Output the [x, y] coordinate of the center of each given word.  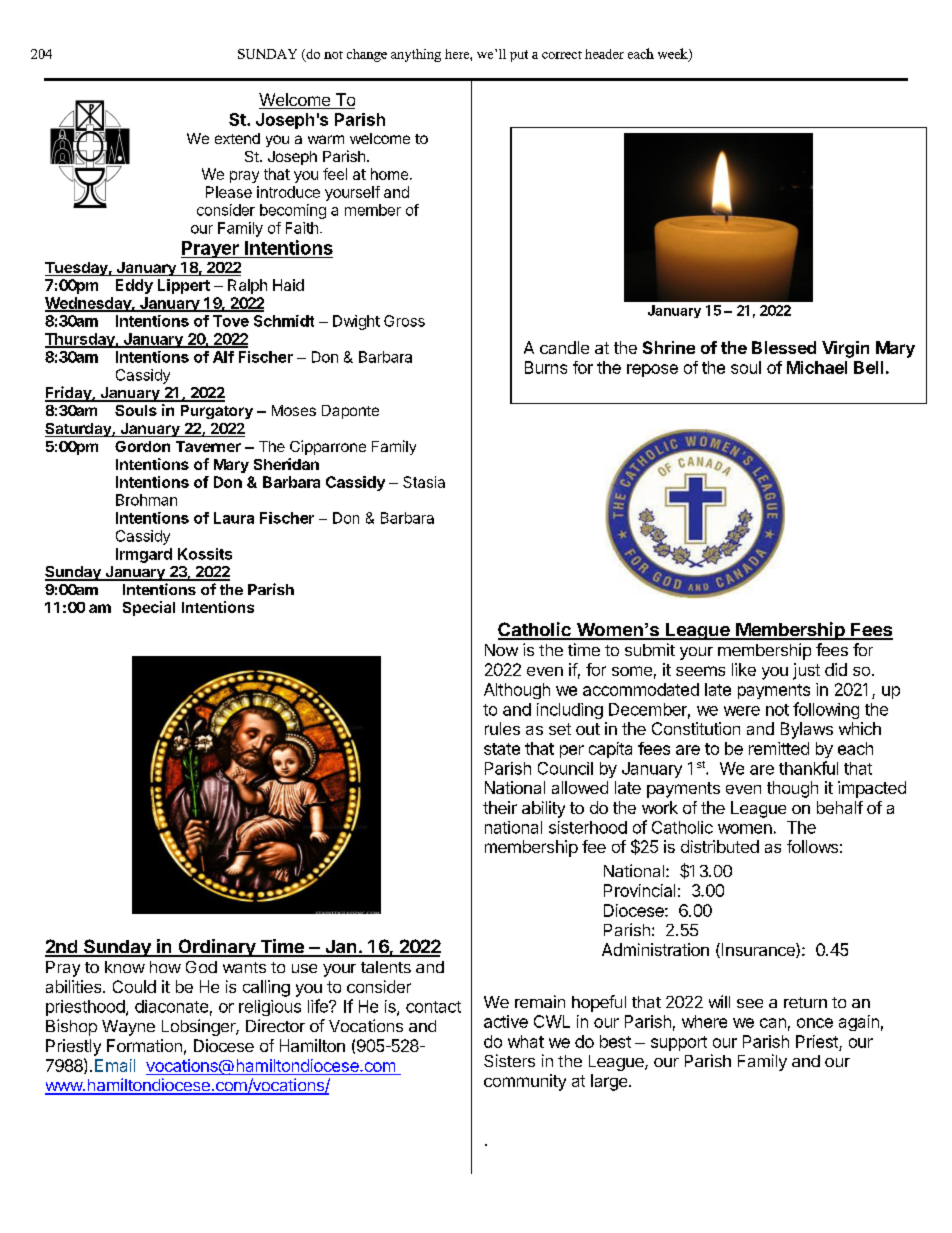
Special [149, 608]
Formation [144, 1045]
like [744, 669]
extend [237, 138]
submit [650, 649]
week [674, 54]
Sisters [509, 1060]
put [519, 56]
